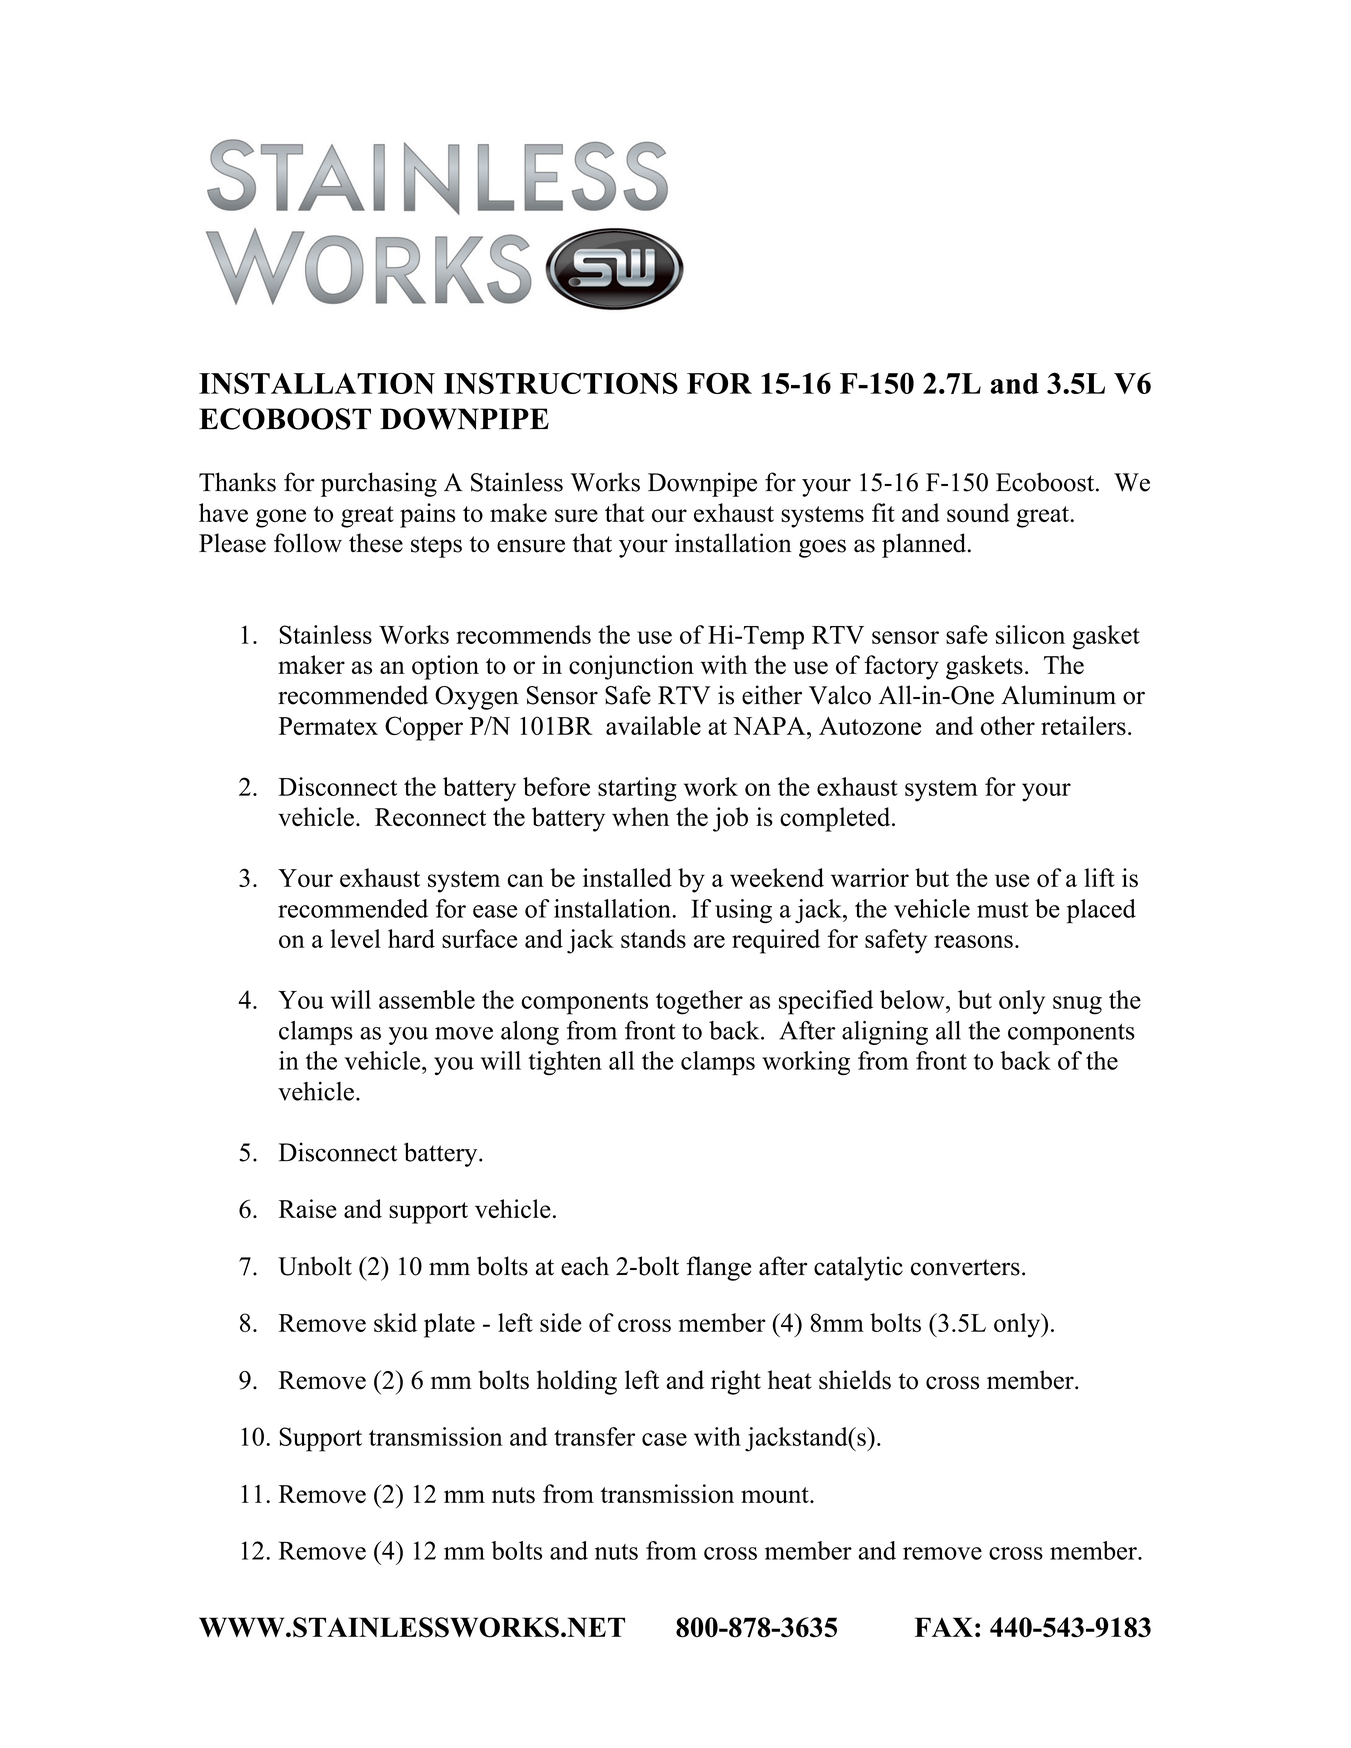  I want to click on converters, so click(965, 1267).
